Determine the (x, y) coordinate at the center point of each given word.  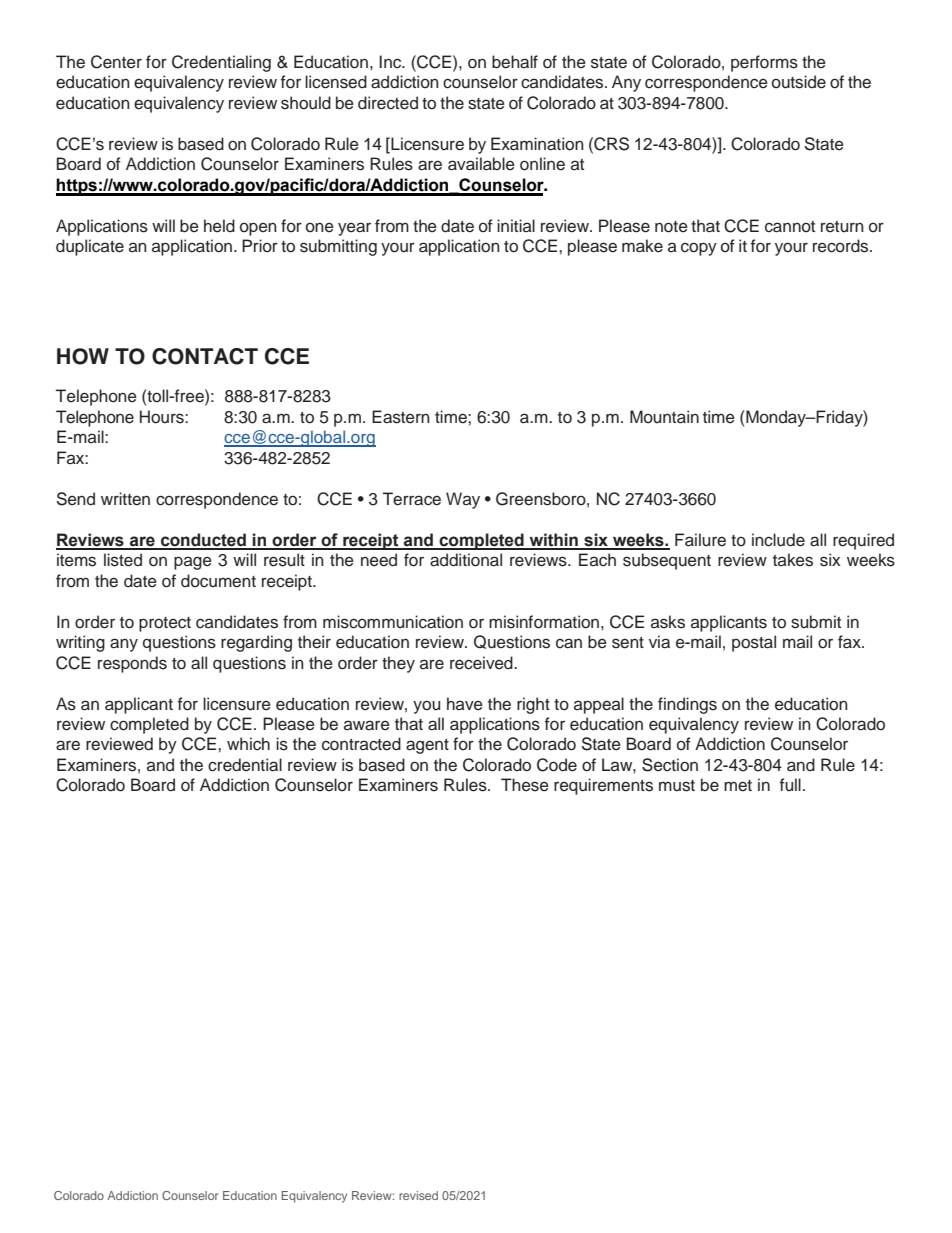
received (482, 663)
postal (754, 643)
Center (116, 62)
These (525, 785)
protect (165, 624)
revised (418, 1195)
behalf (515, 62)
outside (799, 82)
